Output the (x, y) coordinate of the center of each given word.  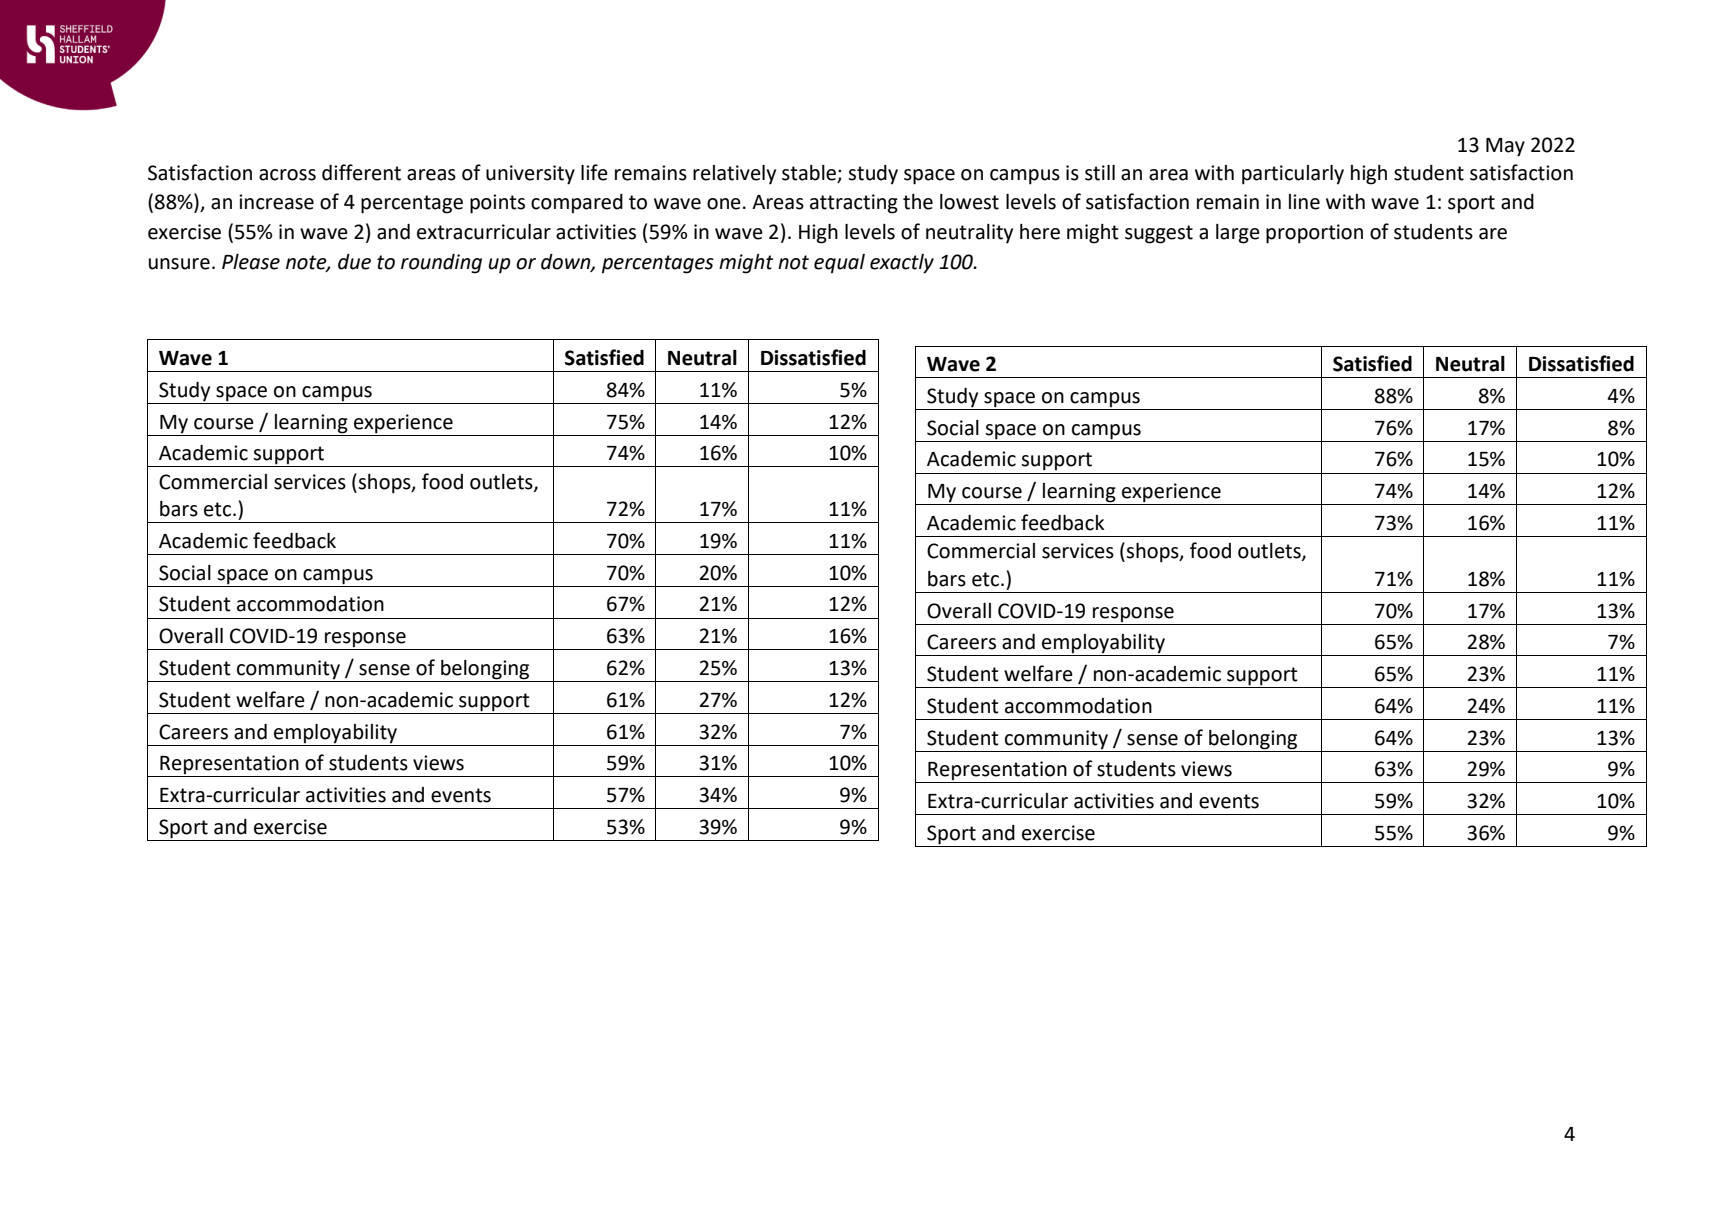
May (1505, 147)
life (594, 172)
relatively (734, 175)
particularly (1293, 175)
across (287, 175)
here (1040, 232)
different (361, 172)
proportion (1314, 234)
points (497, 204)
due (354, 262)
